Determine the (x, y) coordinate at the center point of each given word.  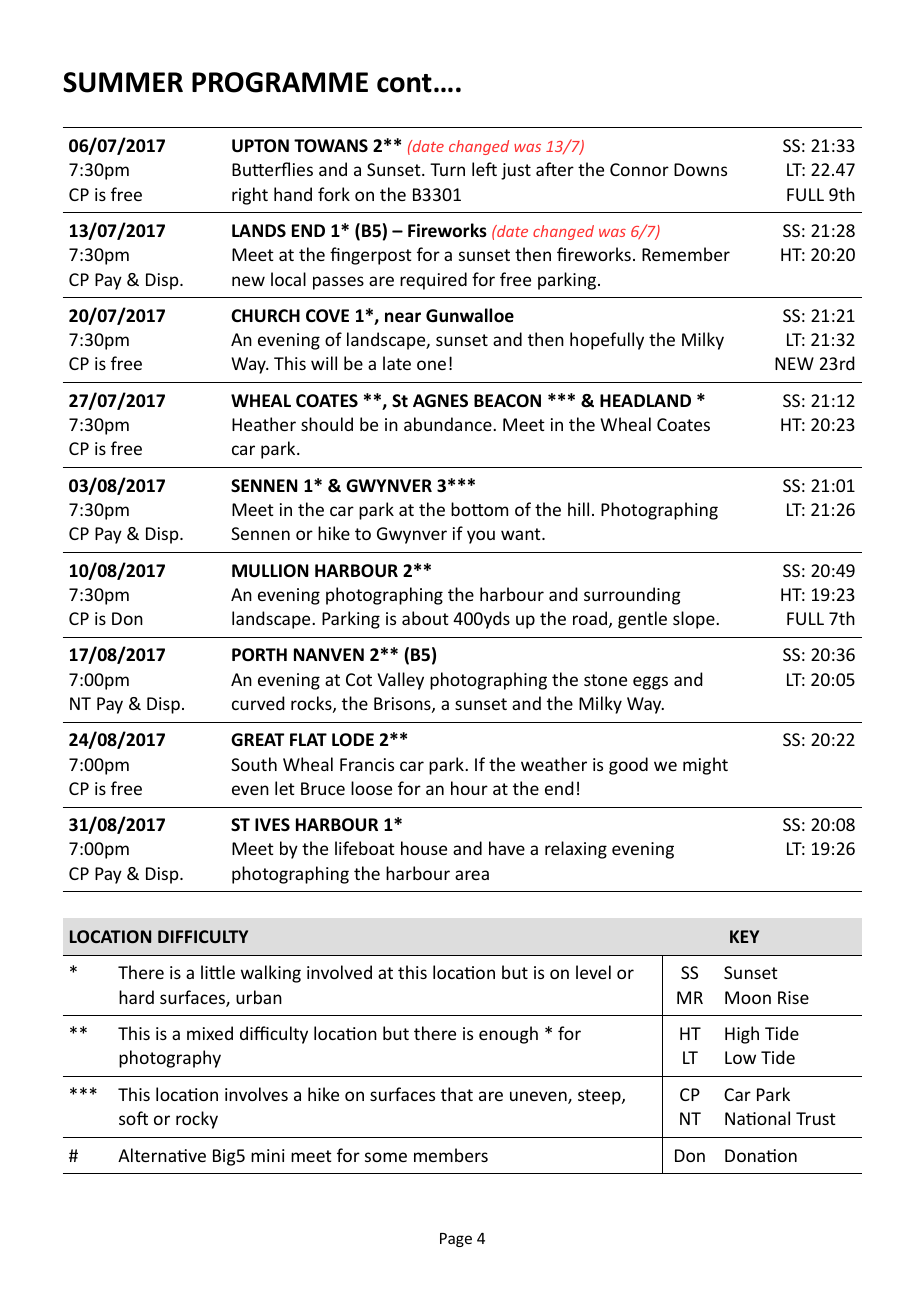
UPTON (260, 146)
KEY (744, 936)
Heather (264, 424)
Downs (700, 169)
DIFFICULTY (203, 936)
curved (258, 703)
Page (456, 1240)
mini (267, 1155)
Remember (686, 254)
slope (695, 620)
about (425, 618)
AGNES (440, 401)
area (472, 875)
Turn (447, 169)
